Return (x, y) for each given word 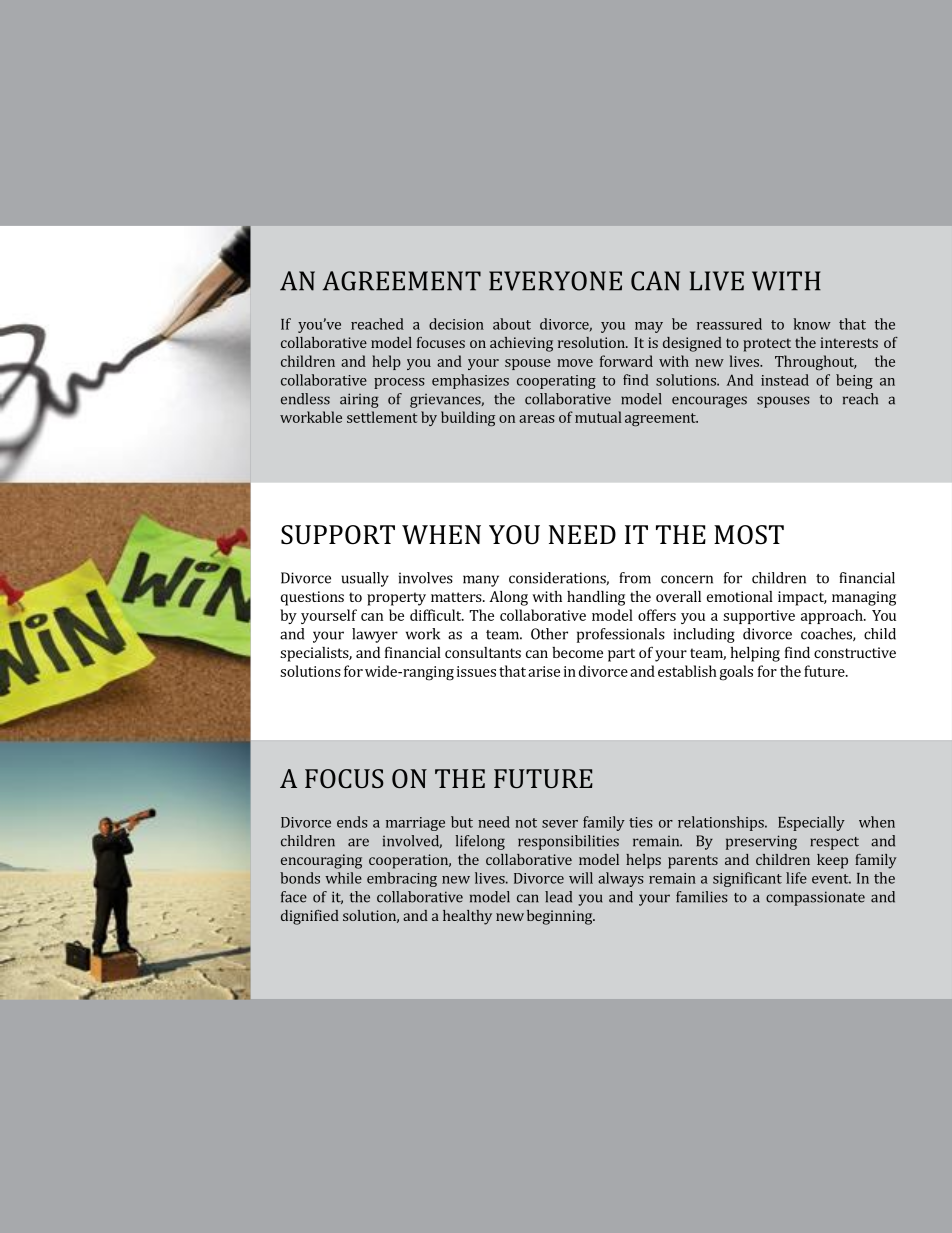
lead (558, 897)
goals (736, 673)
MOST (749, 535)
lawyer (375, 635)
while (343, 878)
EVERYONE (555, 281)
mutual (598, 417)
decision (456, 324)
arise (544, 671)
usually (365, 579)
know (812, 324)
